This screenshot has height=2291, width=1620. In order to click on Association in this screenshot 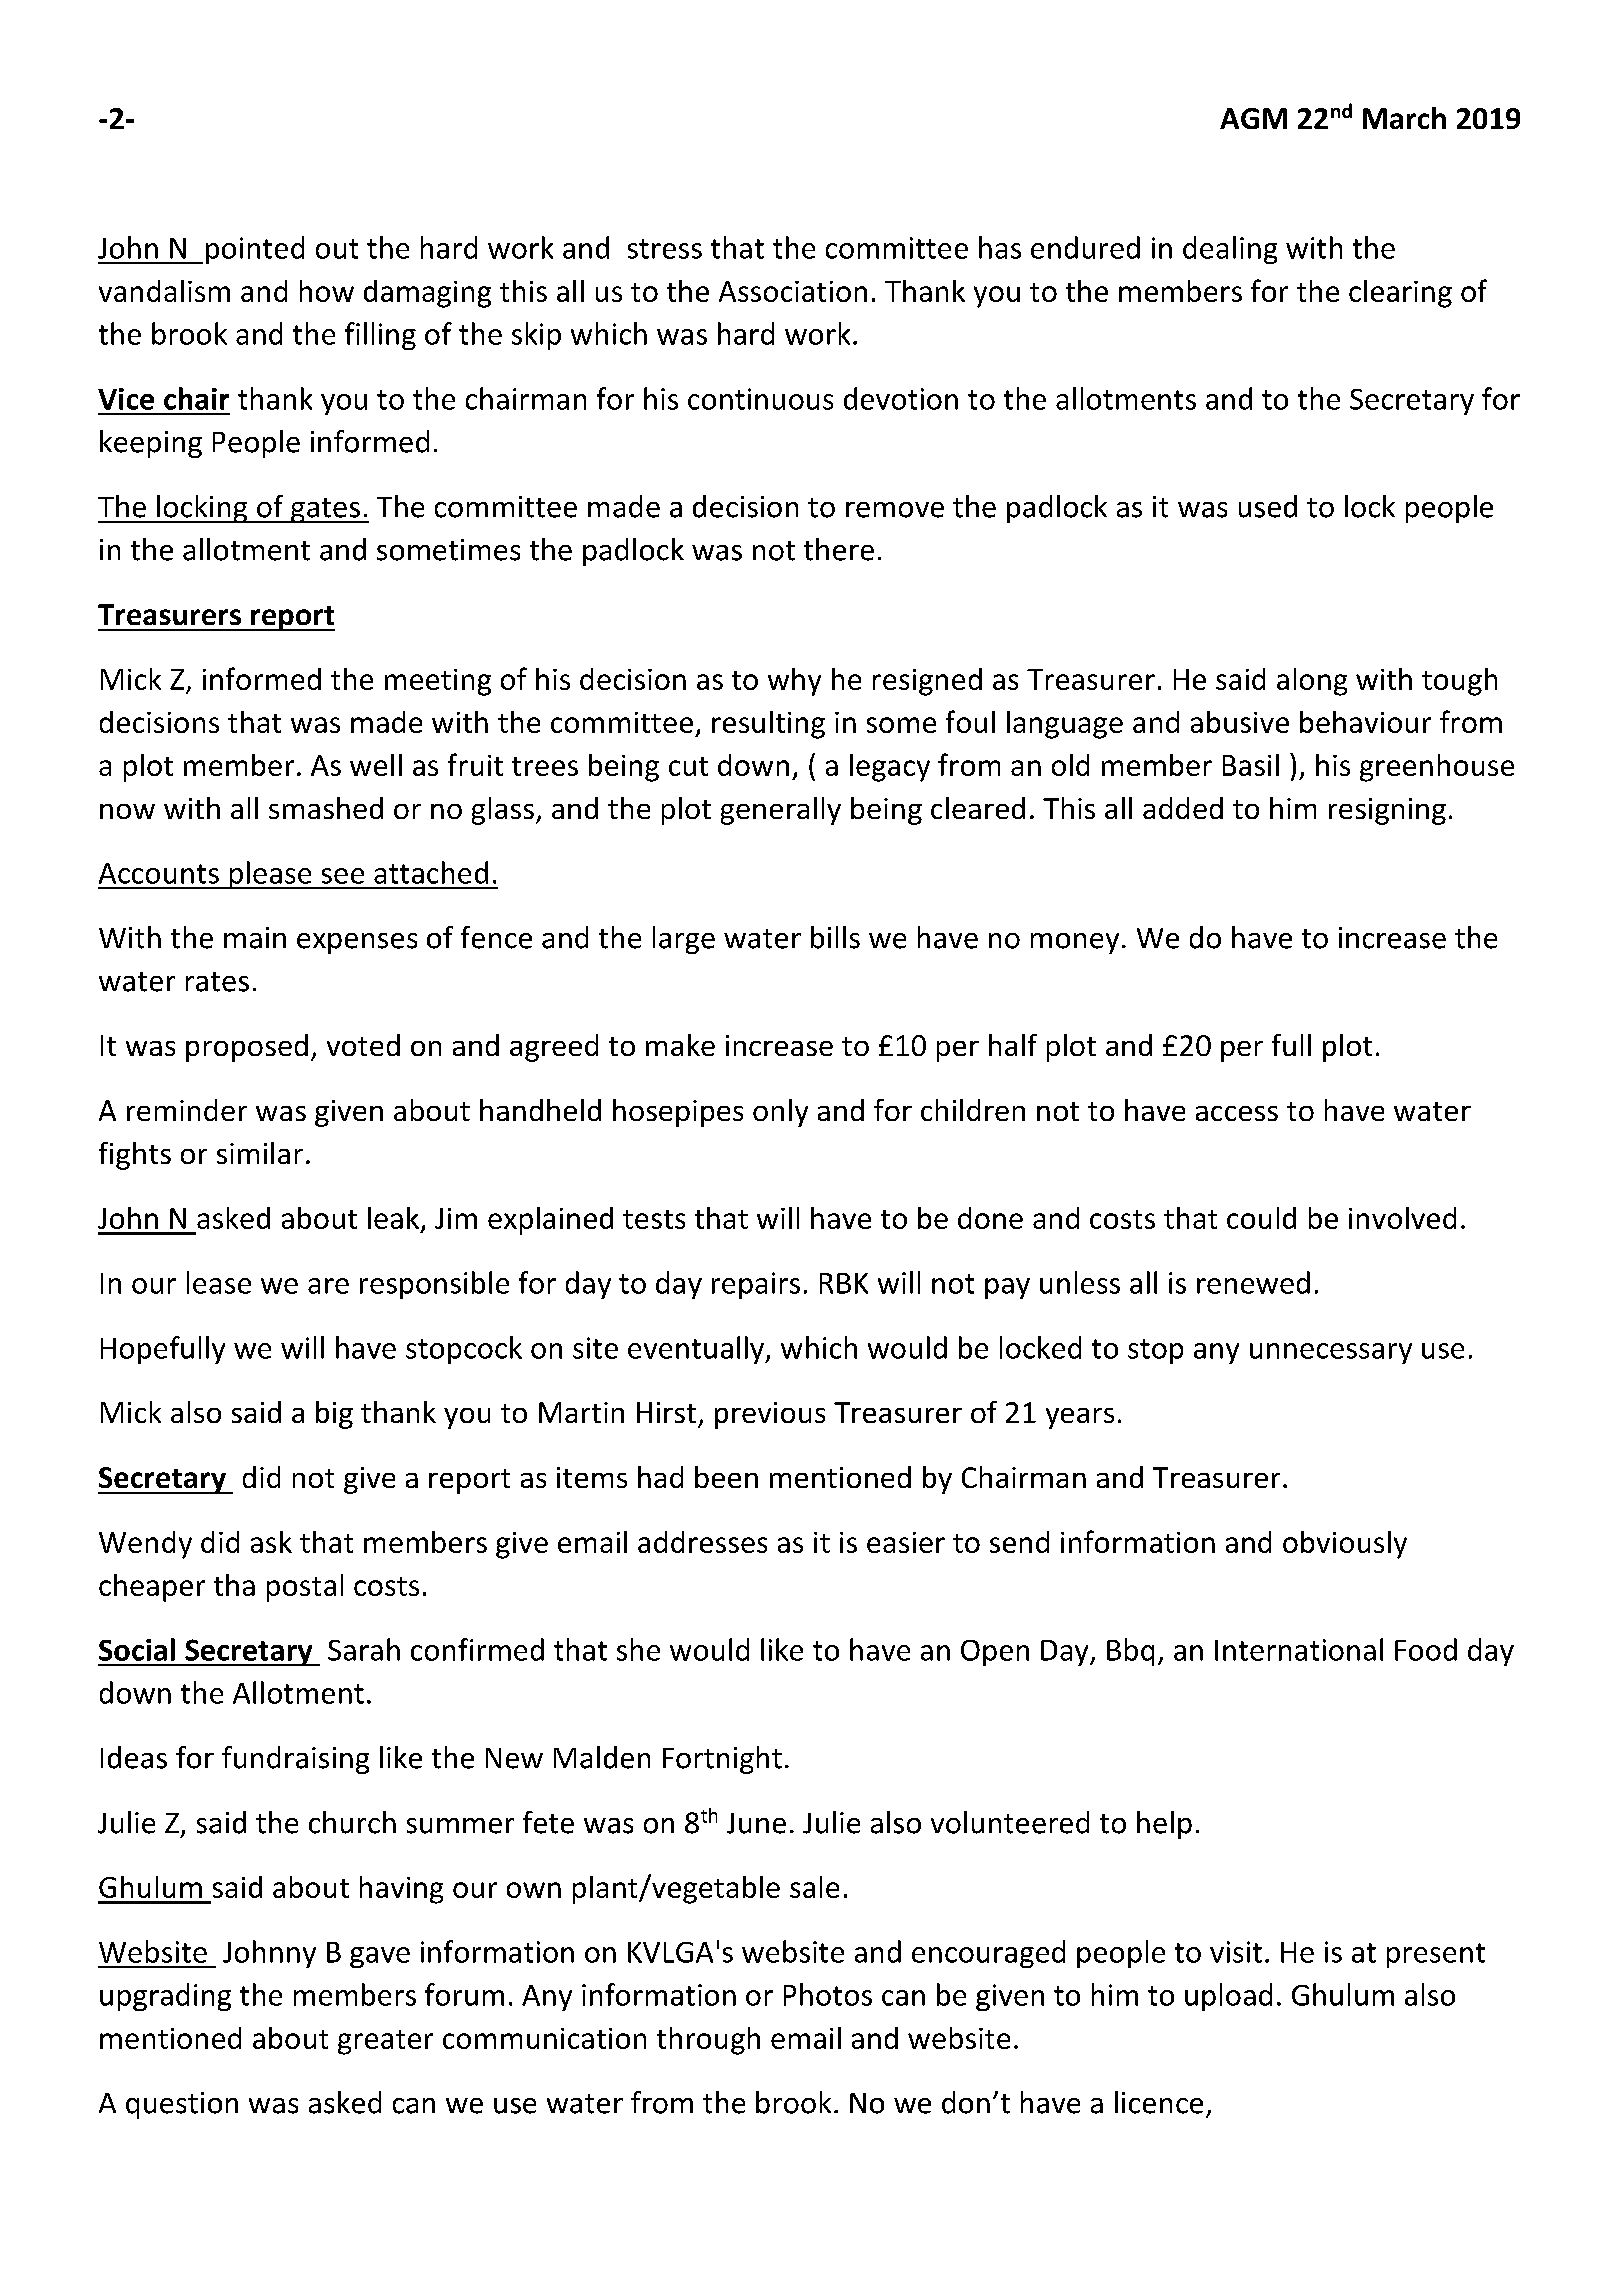, I will do `click(793, 291)`.
